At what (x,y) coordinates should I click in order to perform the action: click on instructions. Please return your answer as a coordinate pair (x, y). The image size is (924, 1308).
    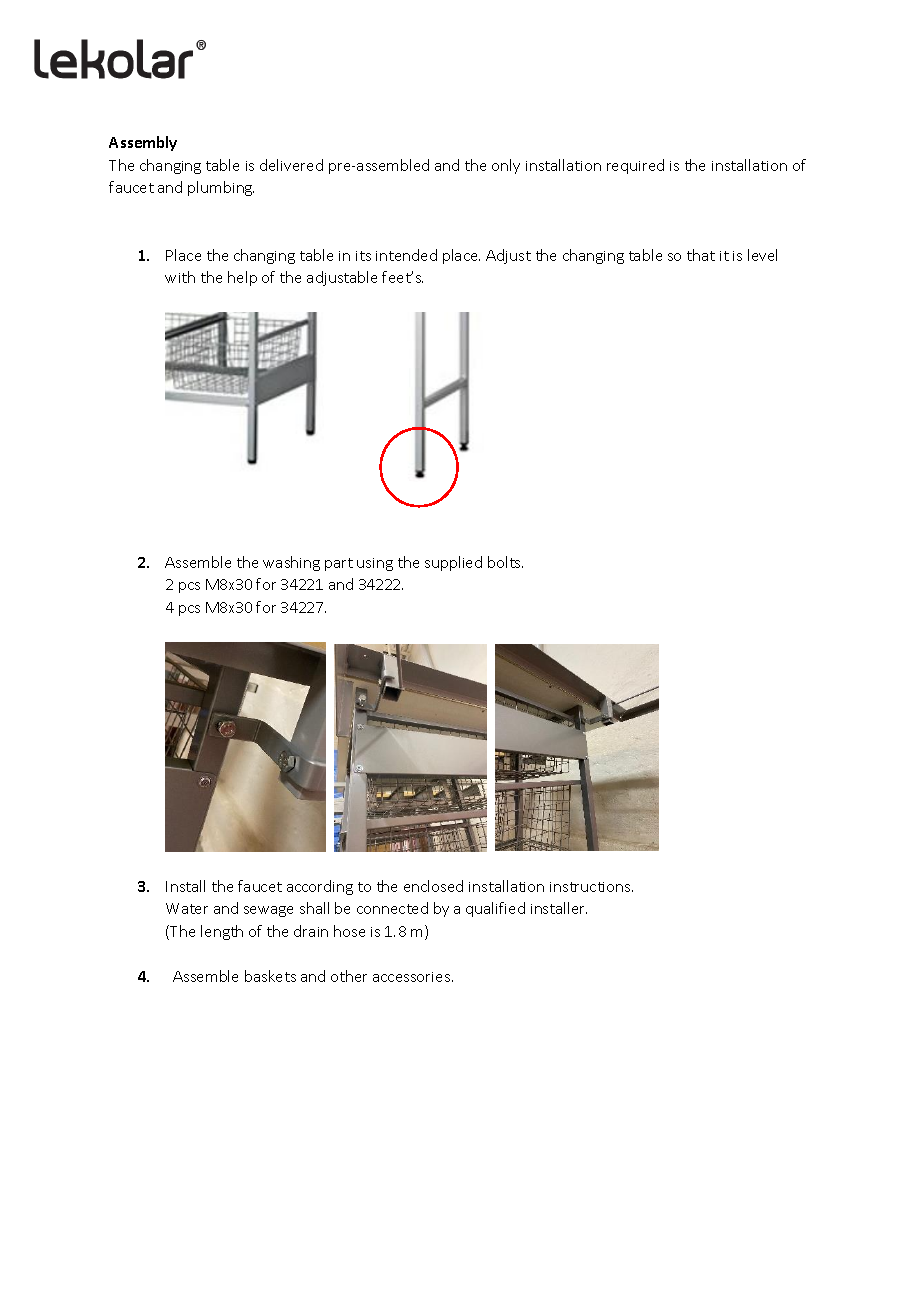
    Looking at the image, I should click on (591, 887).
